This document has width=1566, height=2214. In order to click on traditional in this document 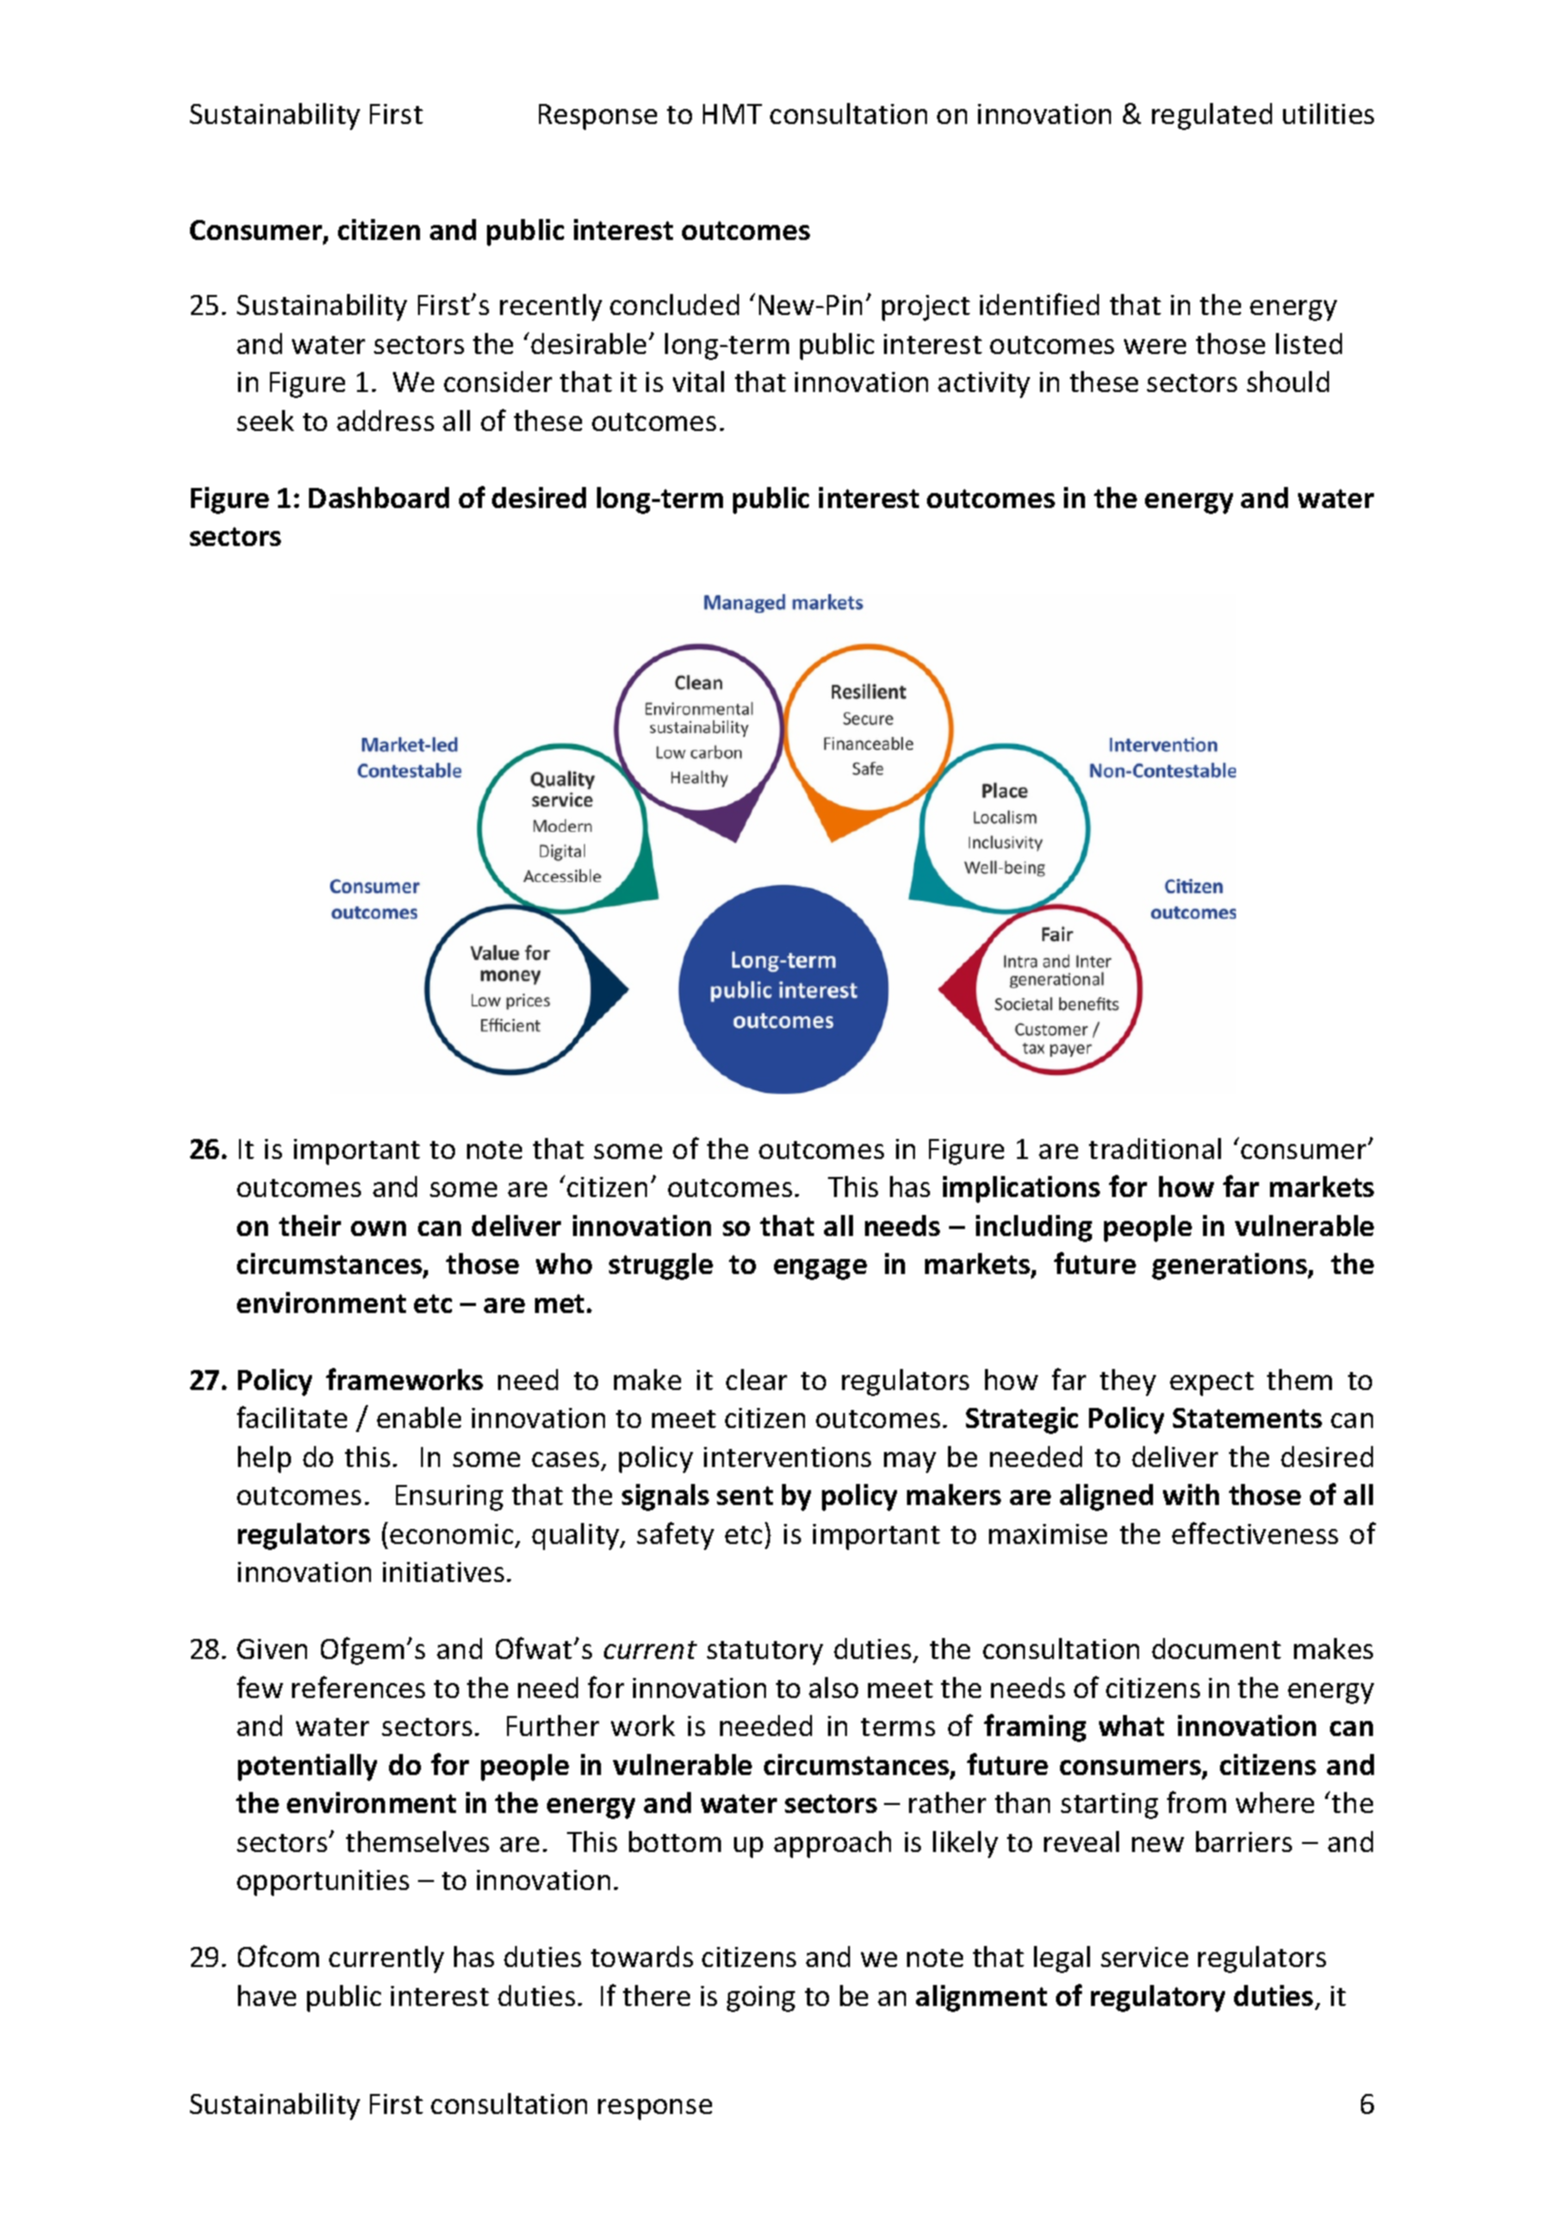, I will do `click(1155, 1148)`.
